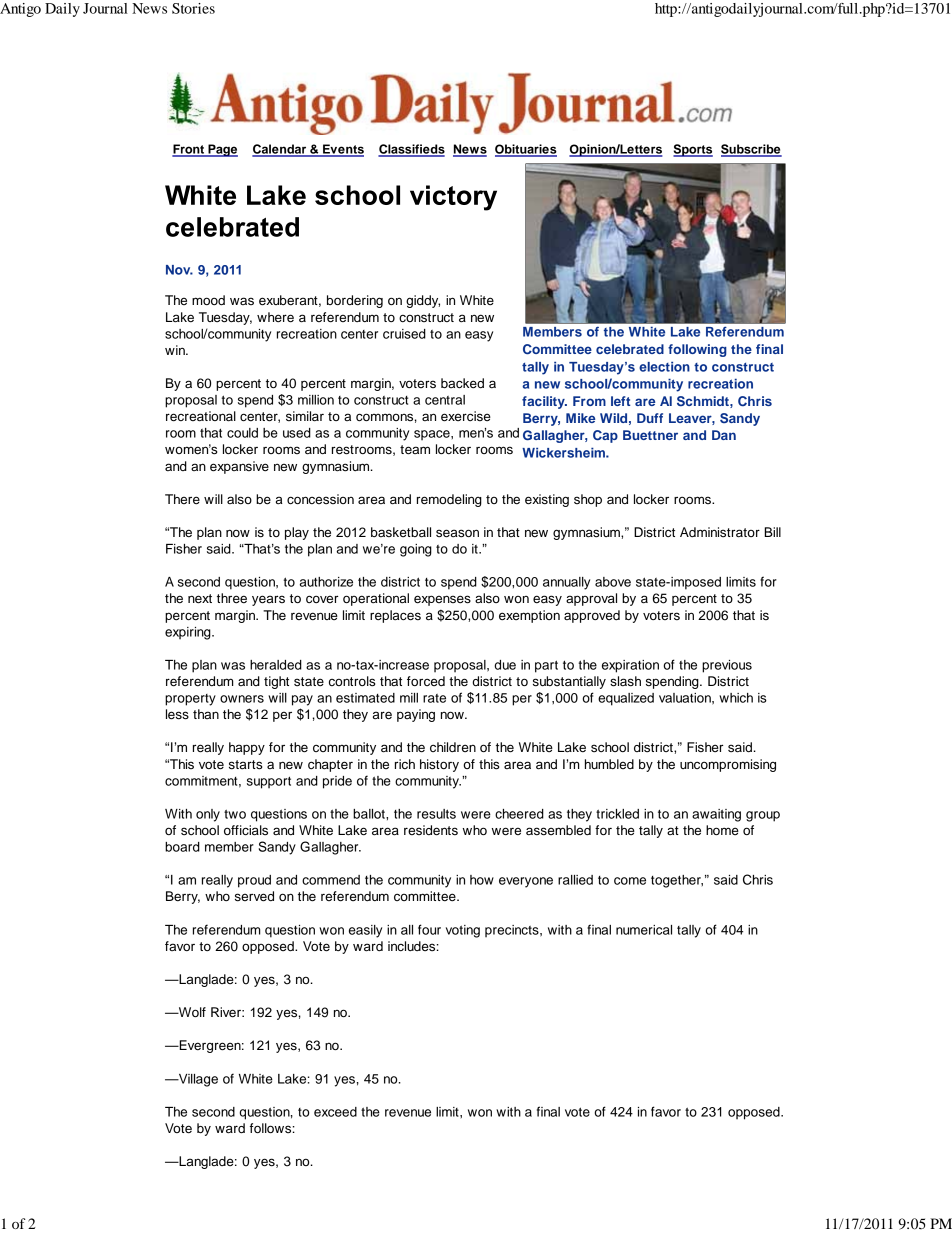 The height and width of the image is (1233, 952). What do you see at coordinates (247, 748) in the image?
I see `happy` at bounding box center [247, 748].
